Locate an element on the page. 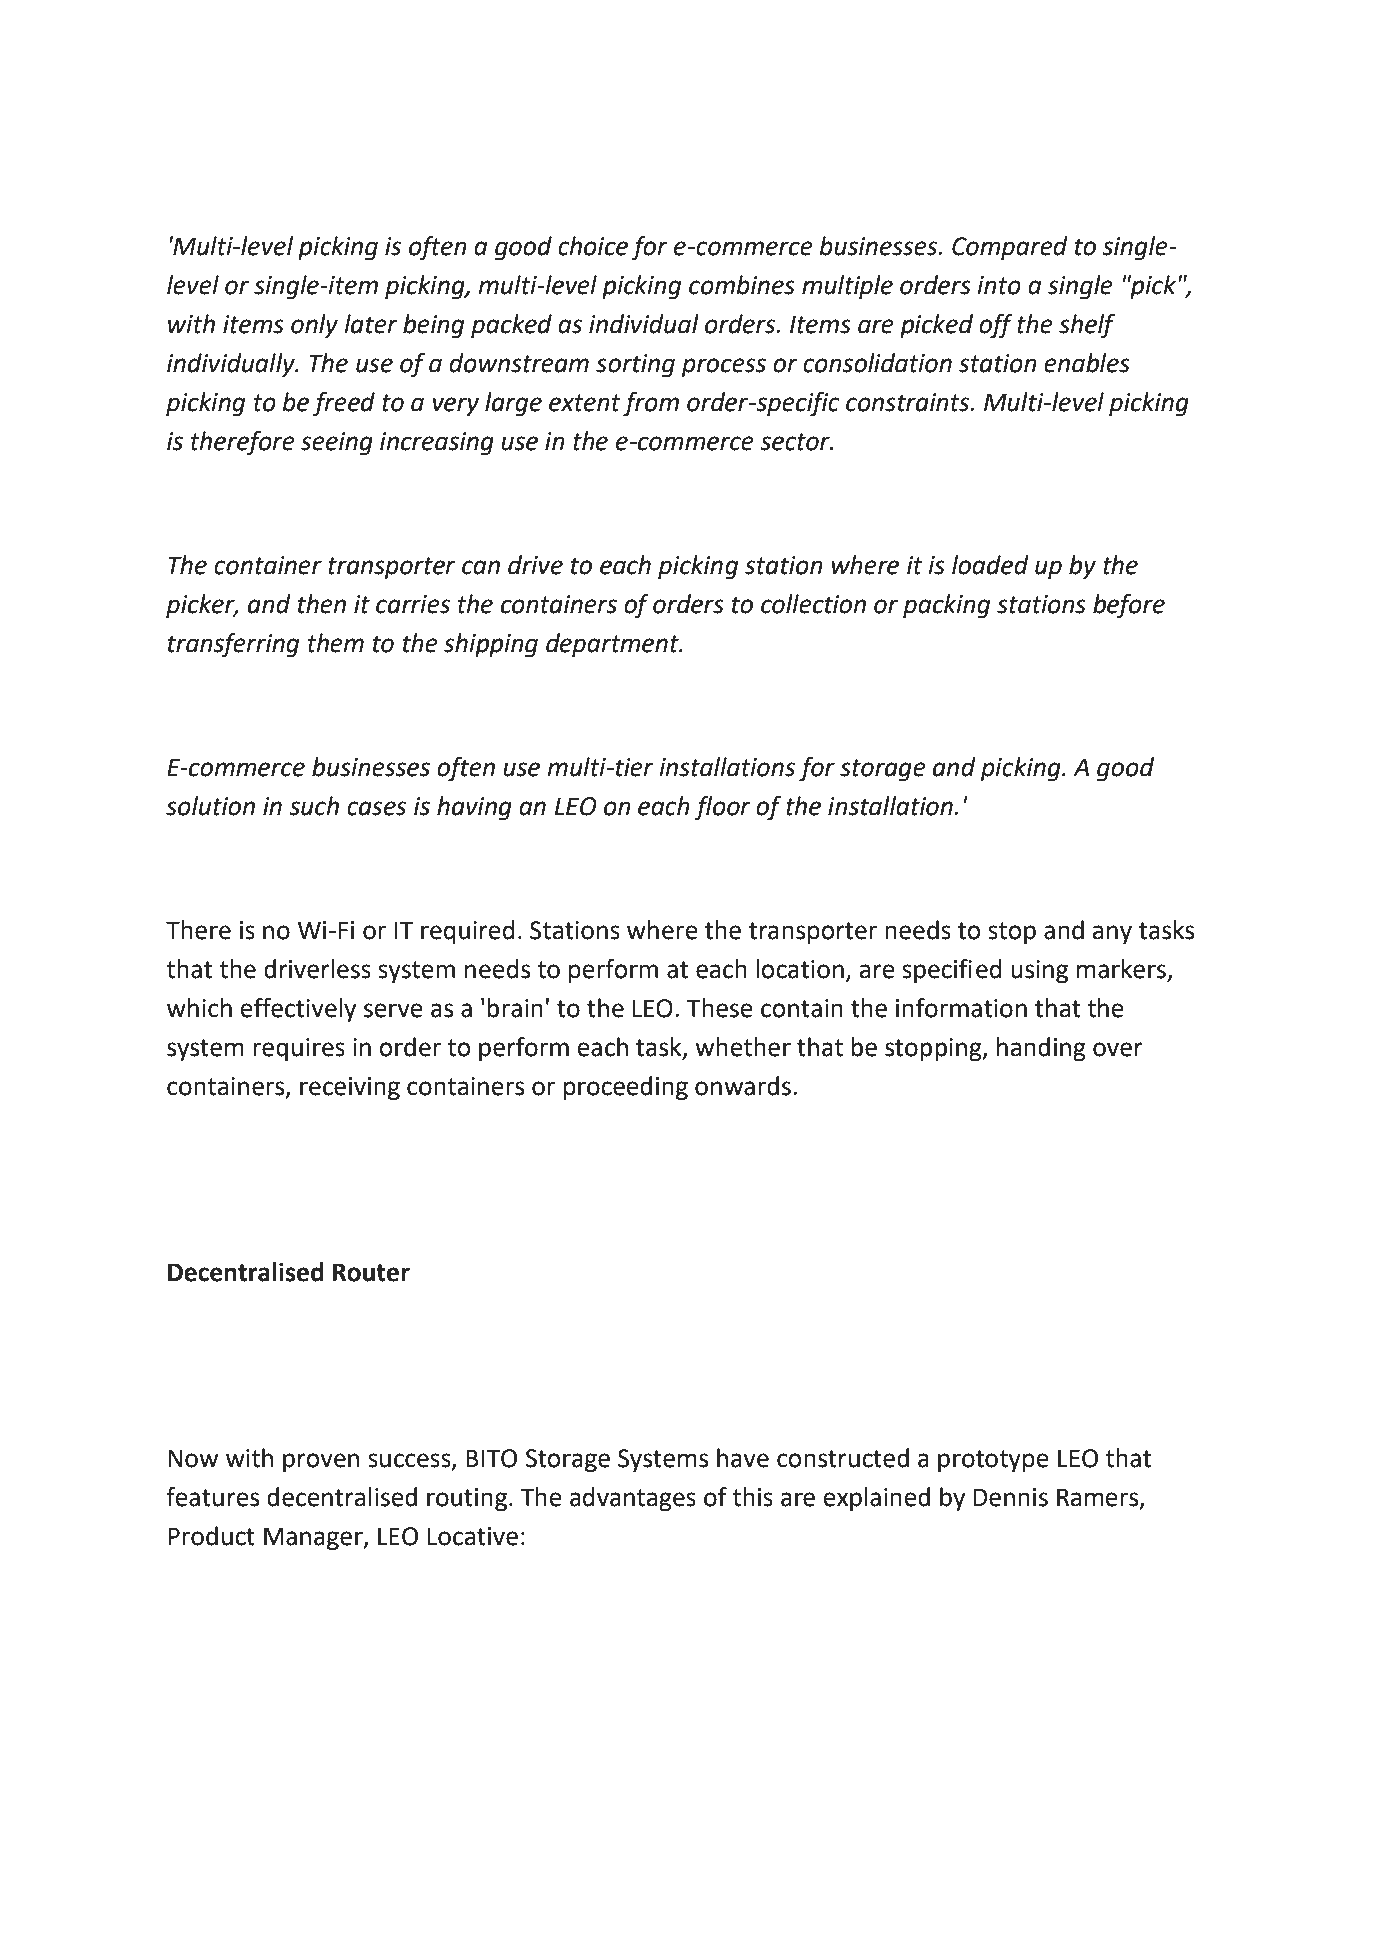 The height and width of the page is (1946, 1376). floor is located at coordinates (722, 808).
